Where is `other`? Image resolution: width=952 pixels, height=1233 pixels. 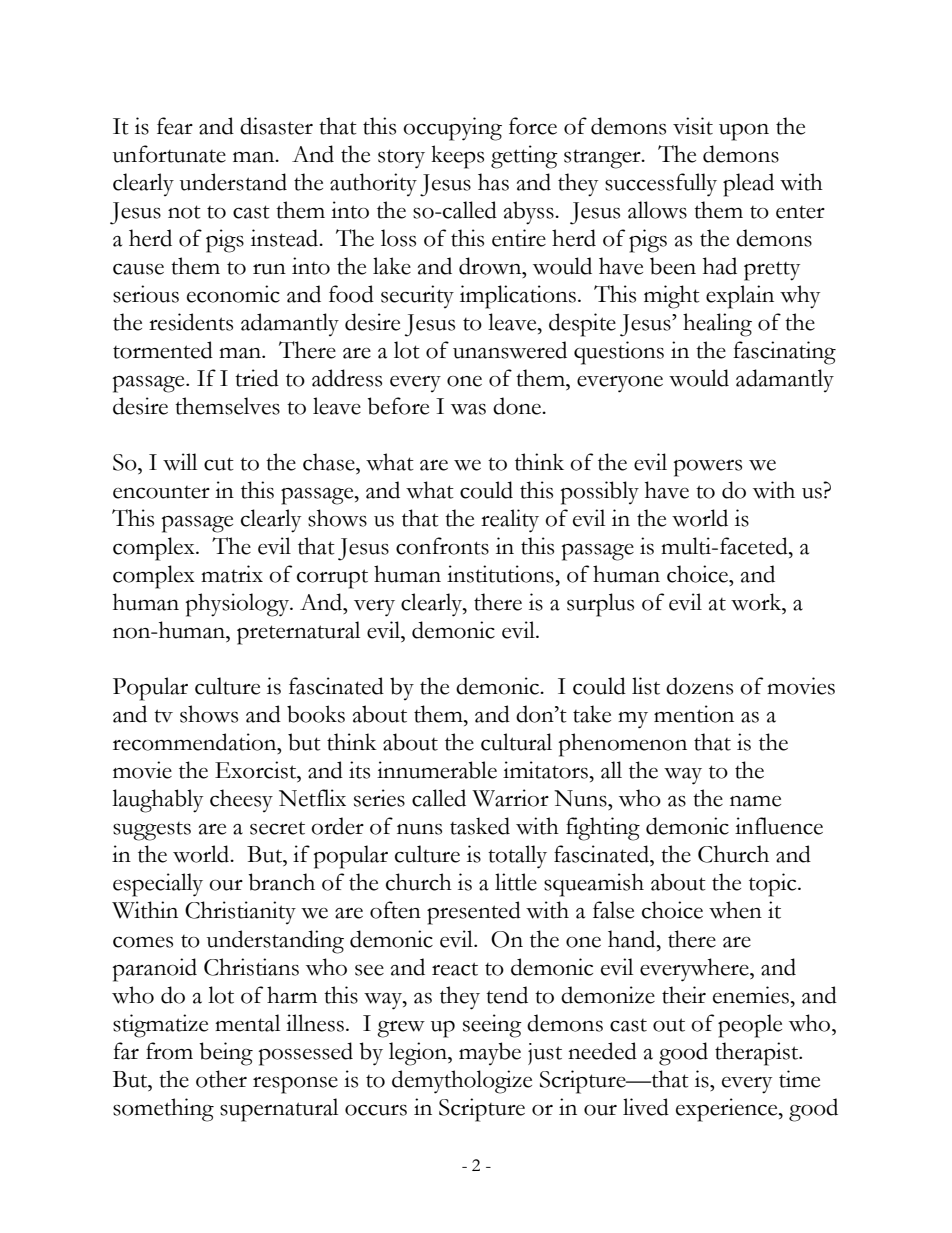 other is located at coordinates (221, 1079).
